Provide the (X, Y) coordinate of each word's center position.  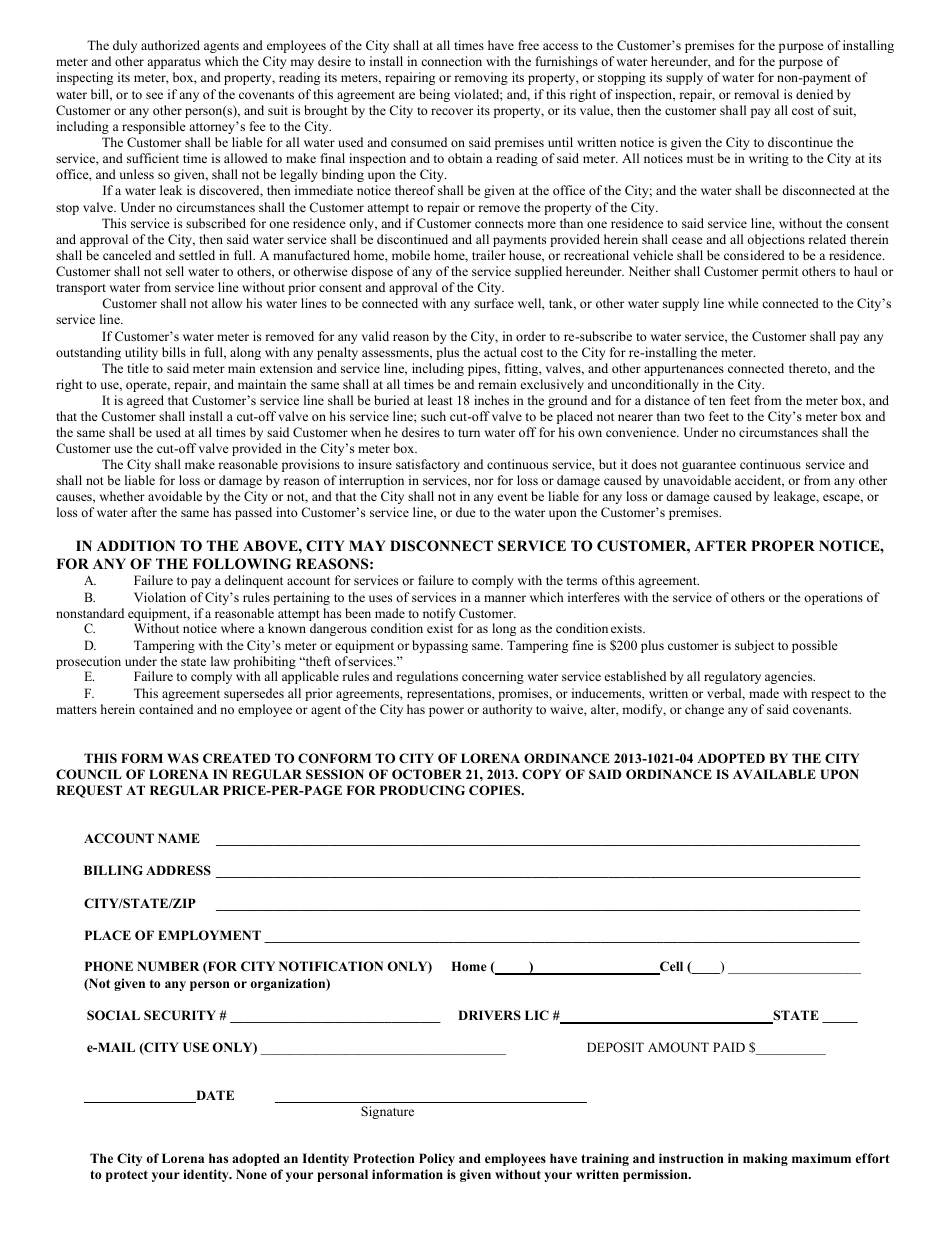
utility (141, 353)
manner (505, 598)
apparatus (174, 63)
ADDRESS (178, 870)
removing (481, 78)
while (743, 303)
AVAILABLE (774, 774)
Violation (160, 597)
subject (754, 646)
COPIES (496, 790)
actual (500, 352)
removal (756, 94)
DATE (214, 1096)
